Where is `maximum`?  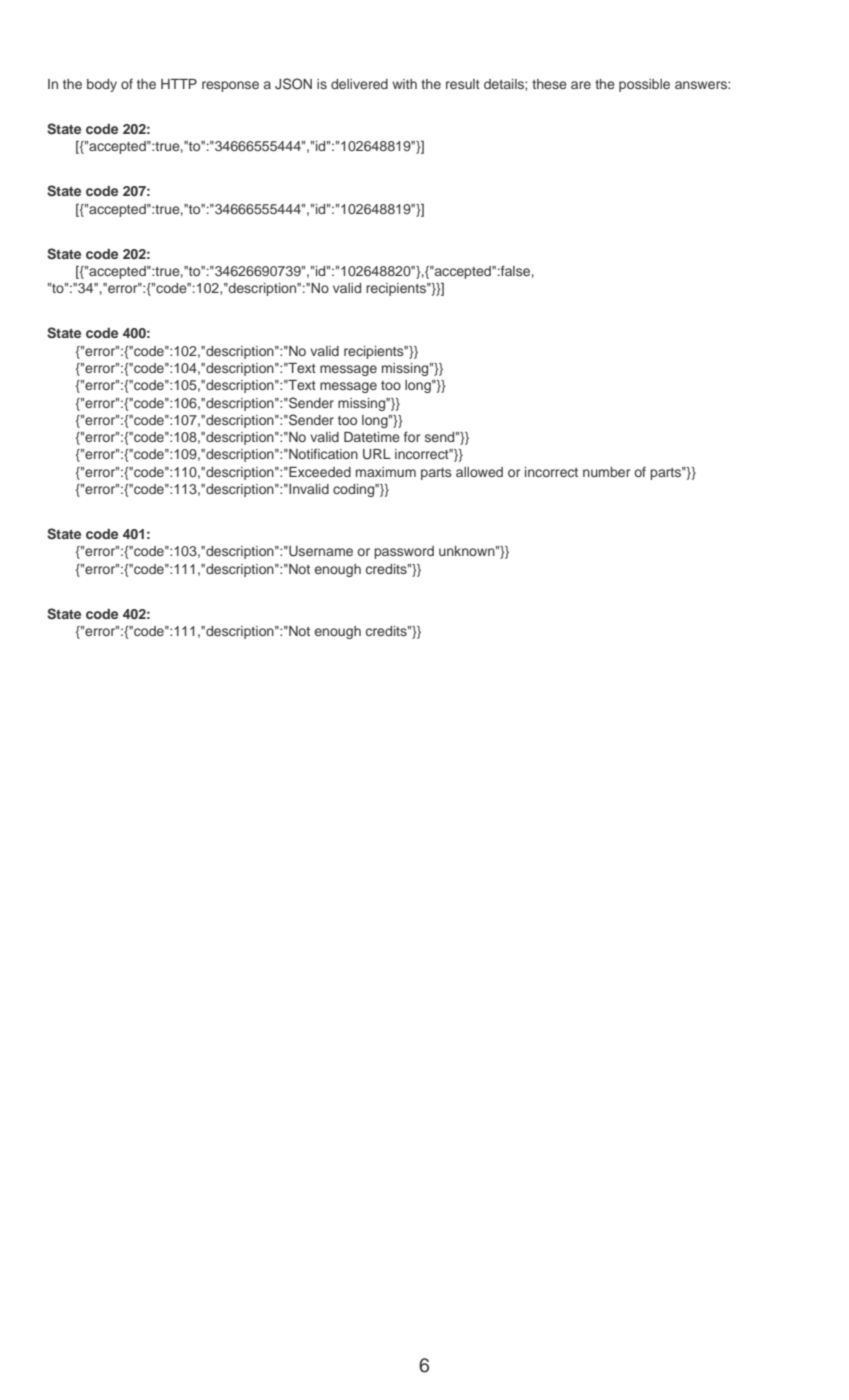
maximum is located at coordinates (386, 472).
